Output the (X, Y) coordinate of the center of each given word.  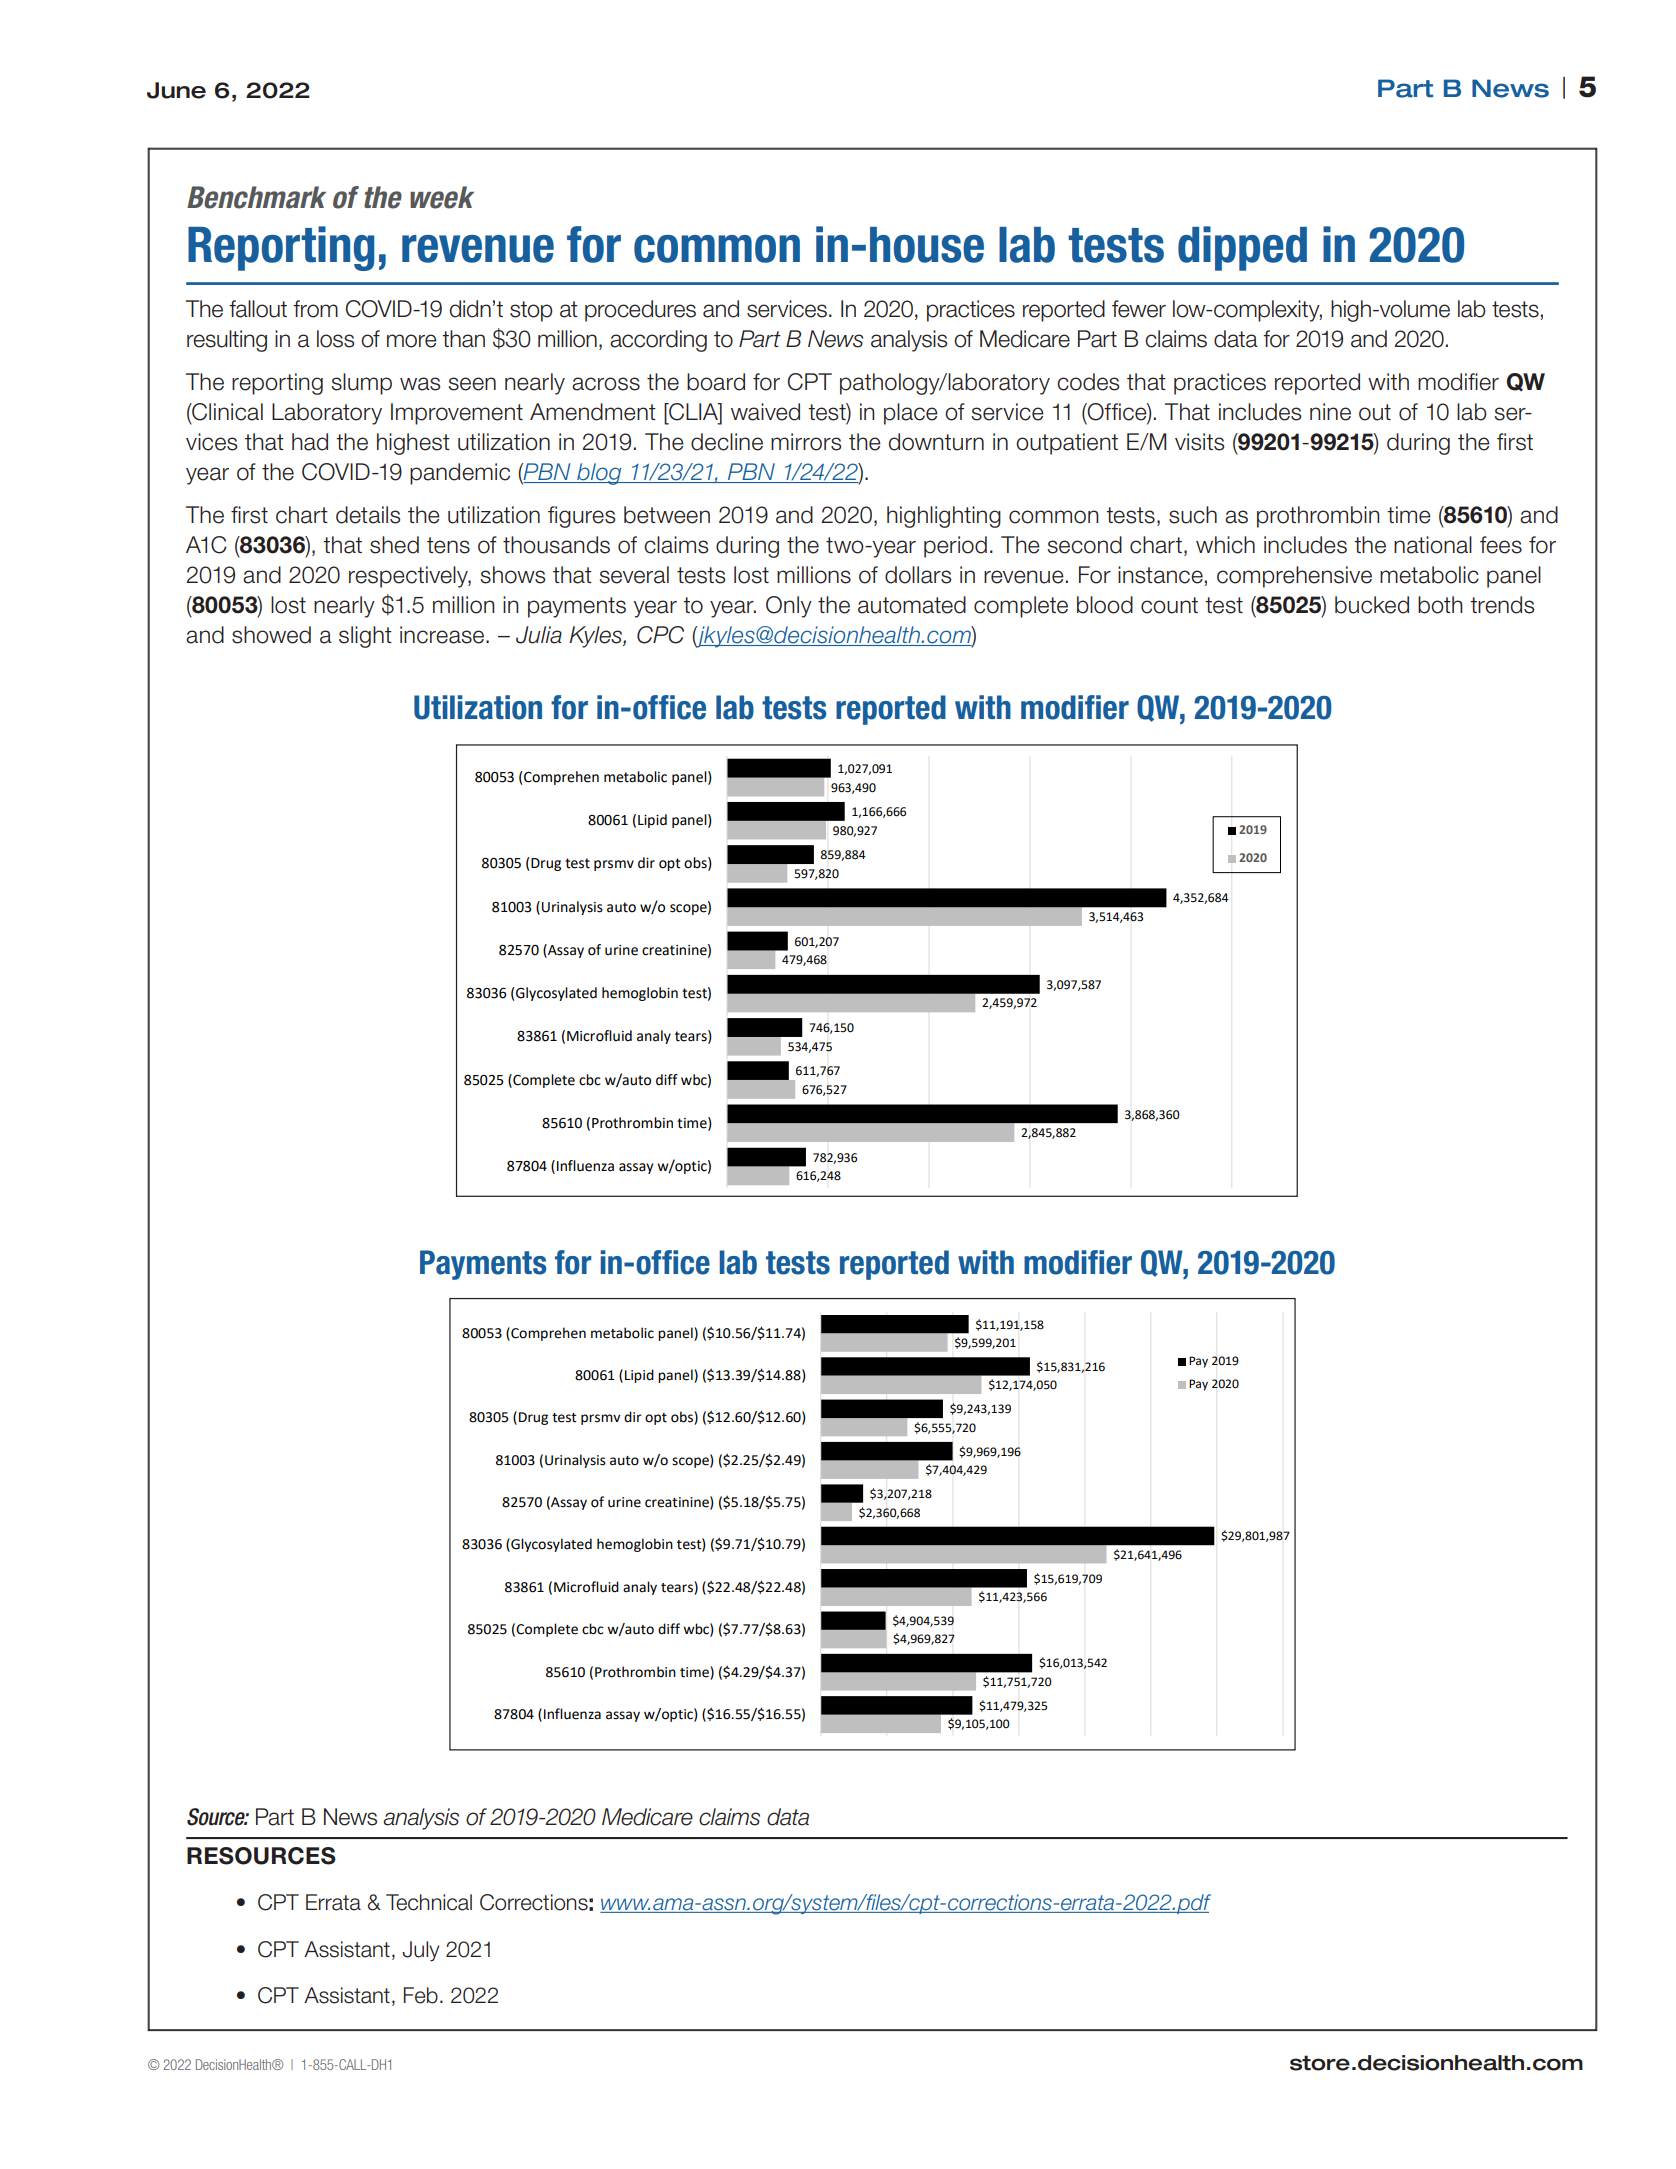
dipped (1242, 248)
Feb (421, 1995)
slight (365, 637)
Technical (429, 1902)
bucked (1372, 605)
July (421, 1951)
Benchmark (256, 197)
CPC (660, 635)
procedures (640, 311)
